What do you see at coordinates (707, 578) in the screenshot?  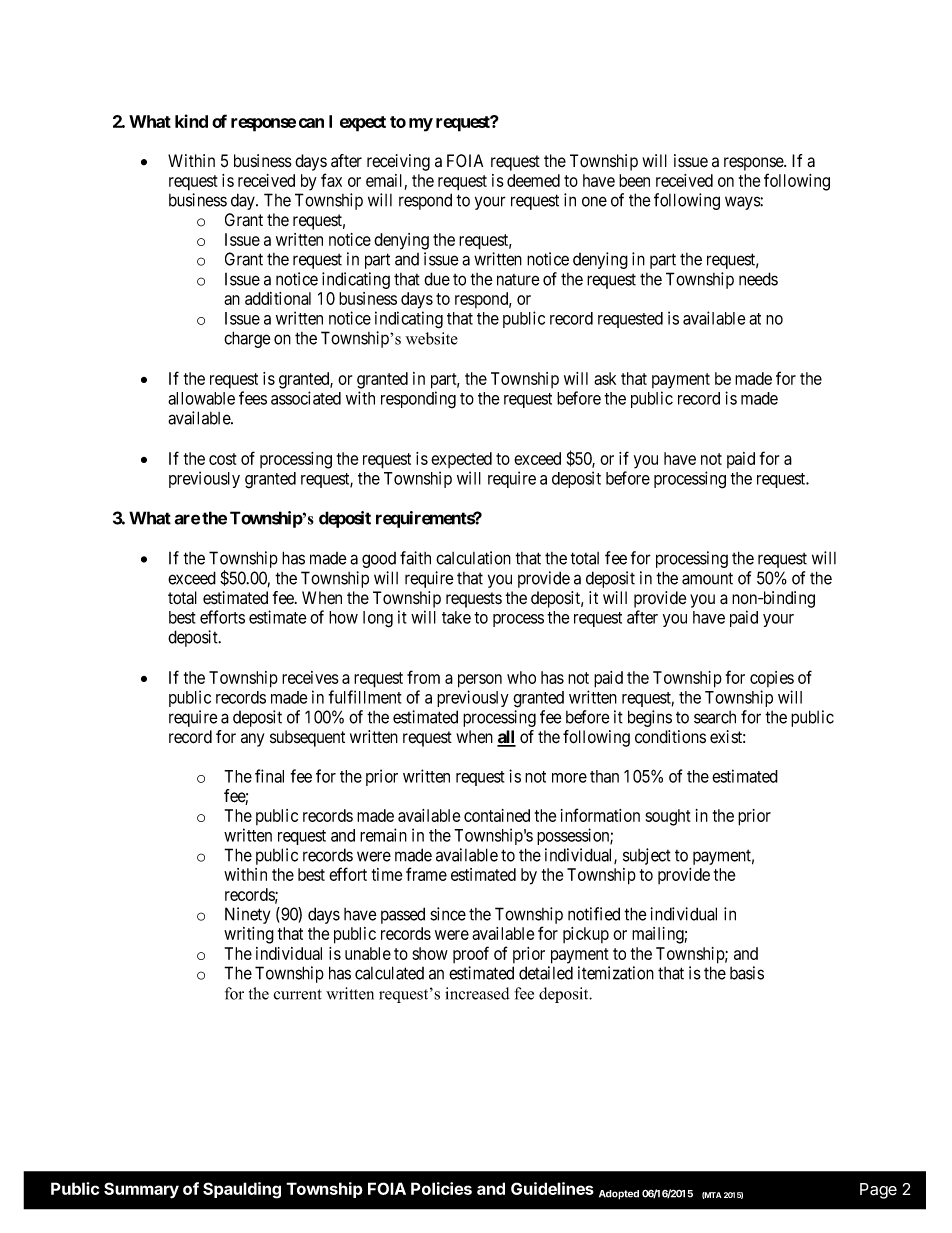 I see `amount` at bounding box center [707, 578].
